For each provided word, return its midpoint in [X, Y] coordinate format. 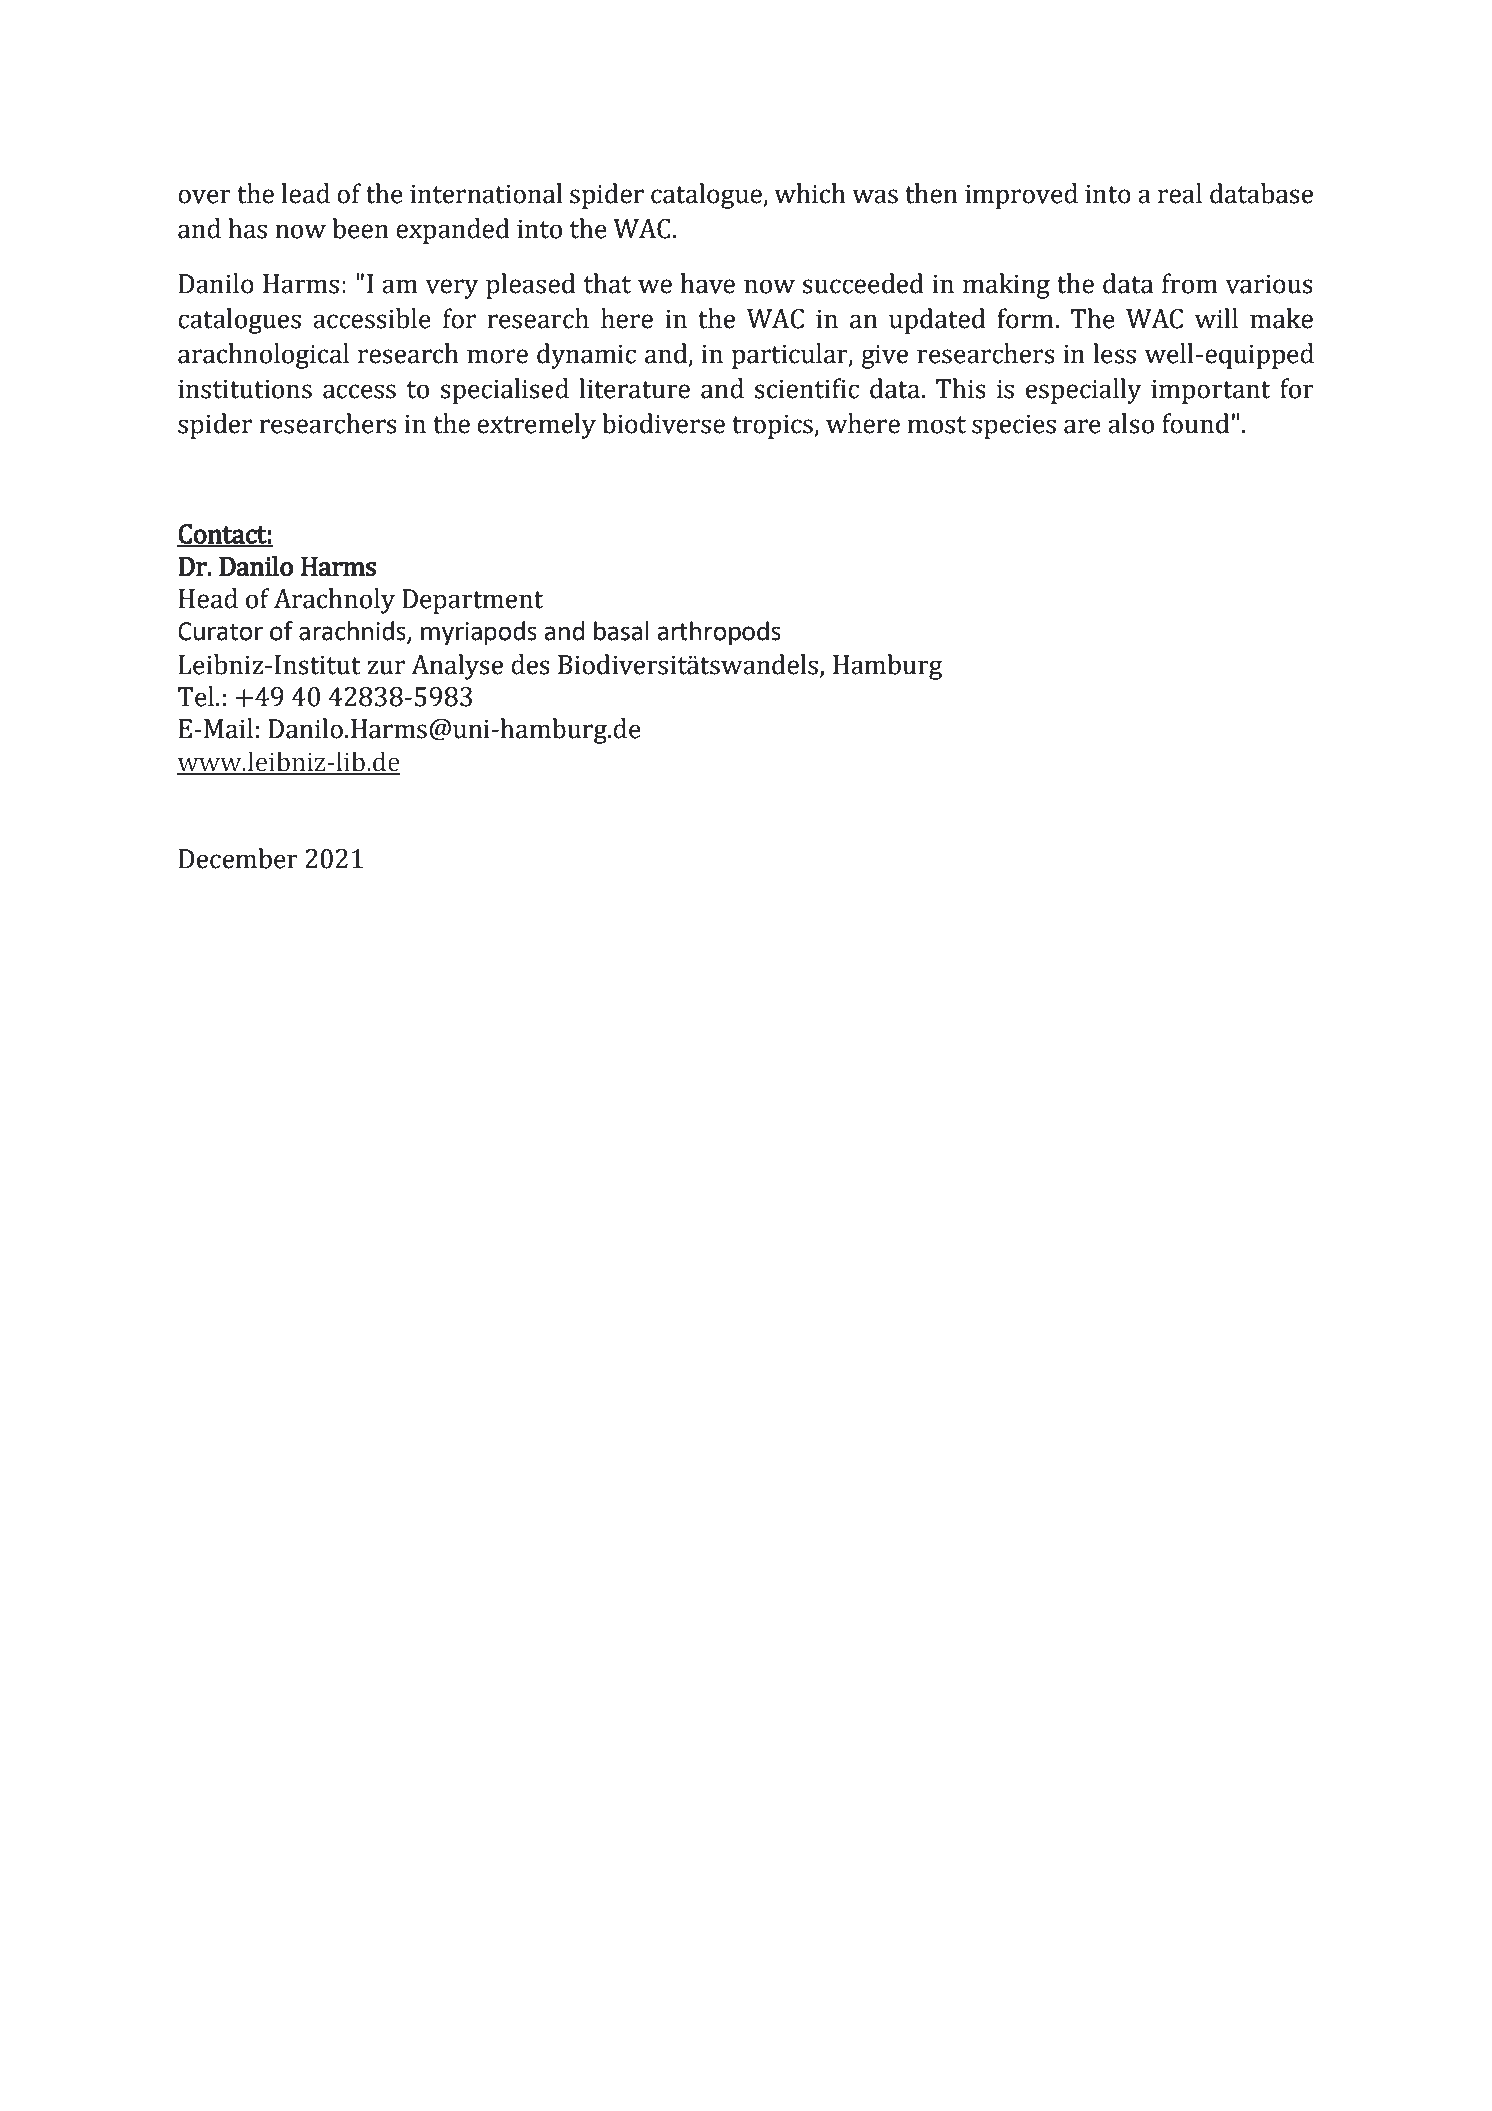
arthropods [719, 633]
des [530, 664]
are [1082, 426]
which [810, 193]
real [1180, 193]
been [361, 228]
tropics [773, 426]
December [238, 858]
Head [208, 598]
